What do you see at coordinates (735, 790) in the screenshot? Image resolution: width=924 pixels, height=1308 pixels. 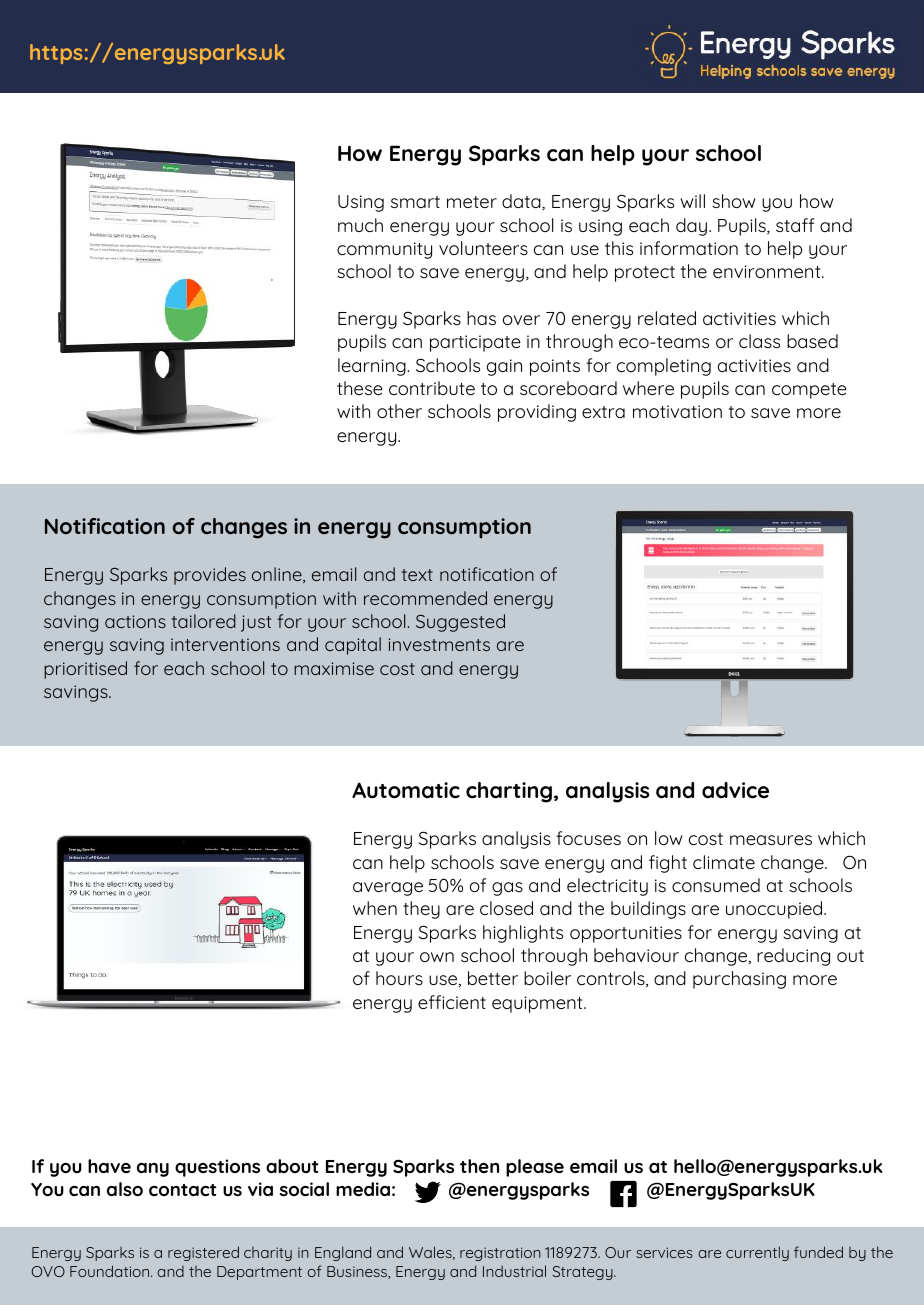 I see `advice` at bounding box center [735, 790].
